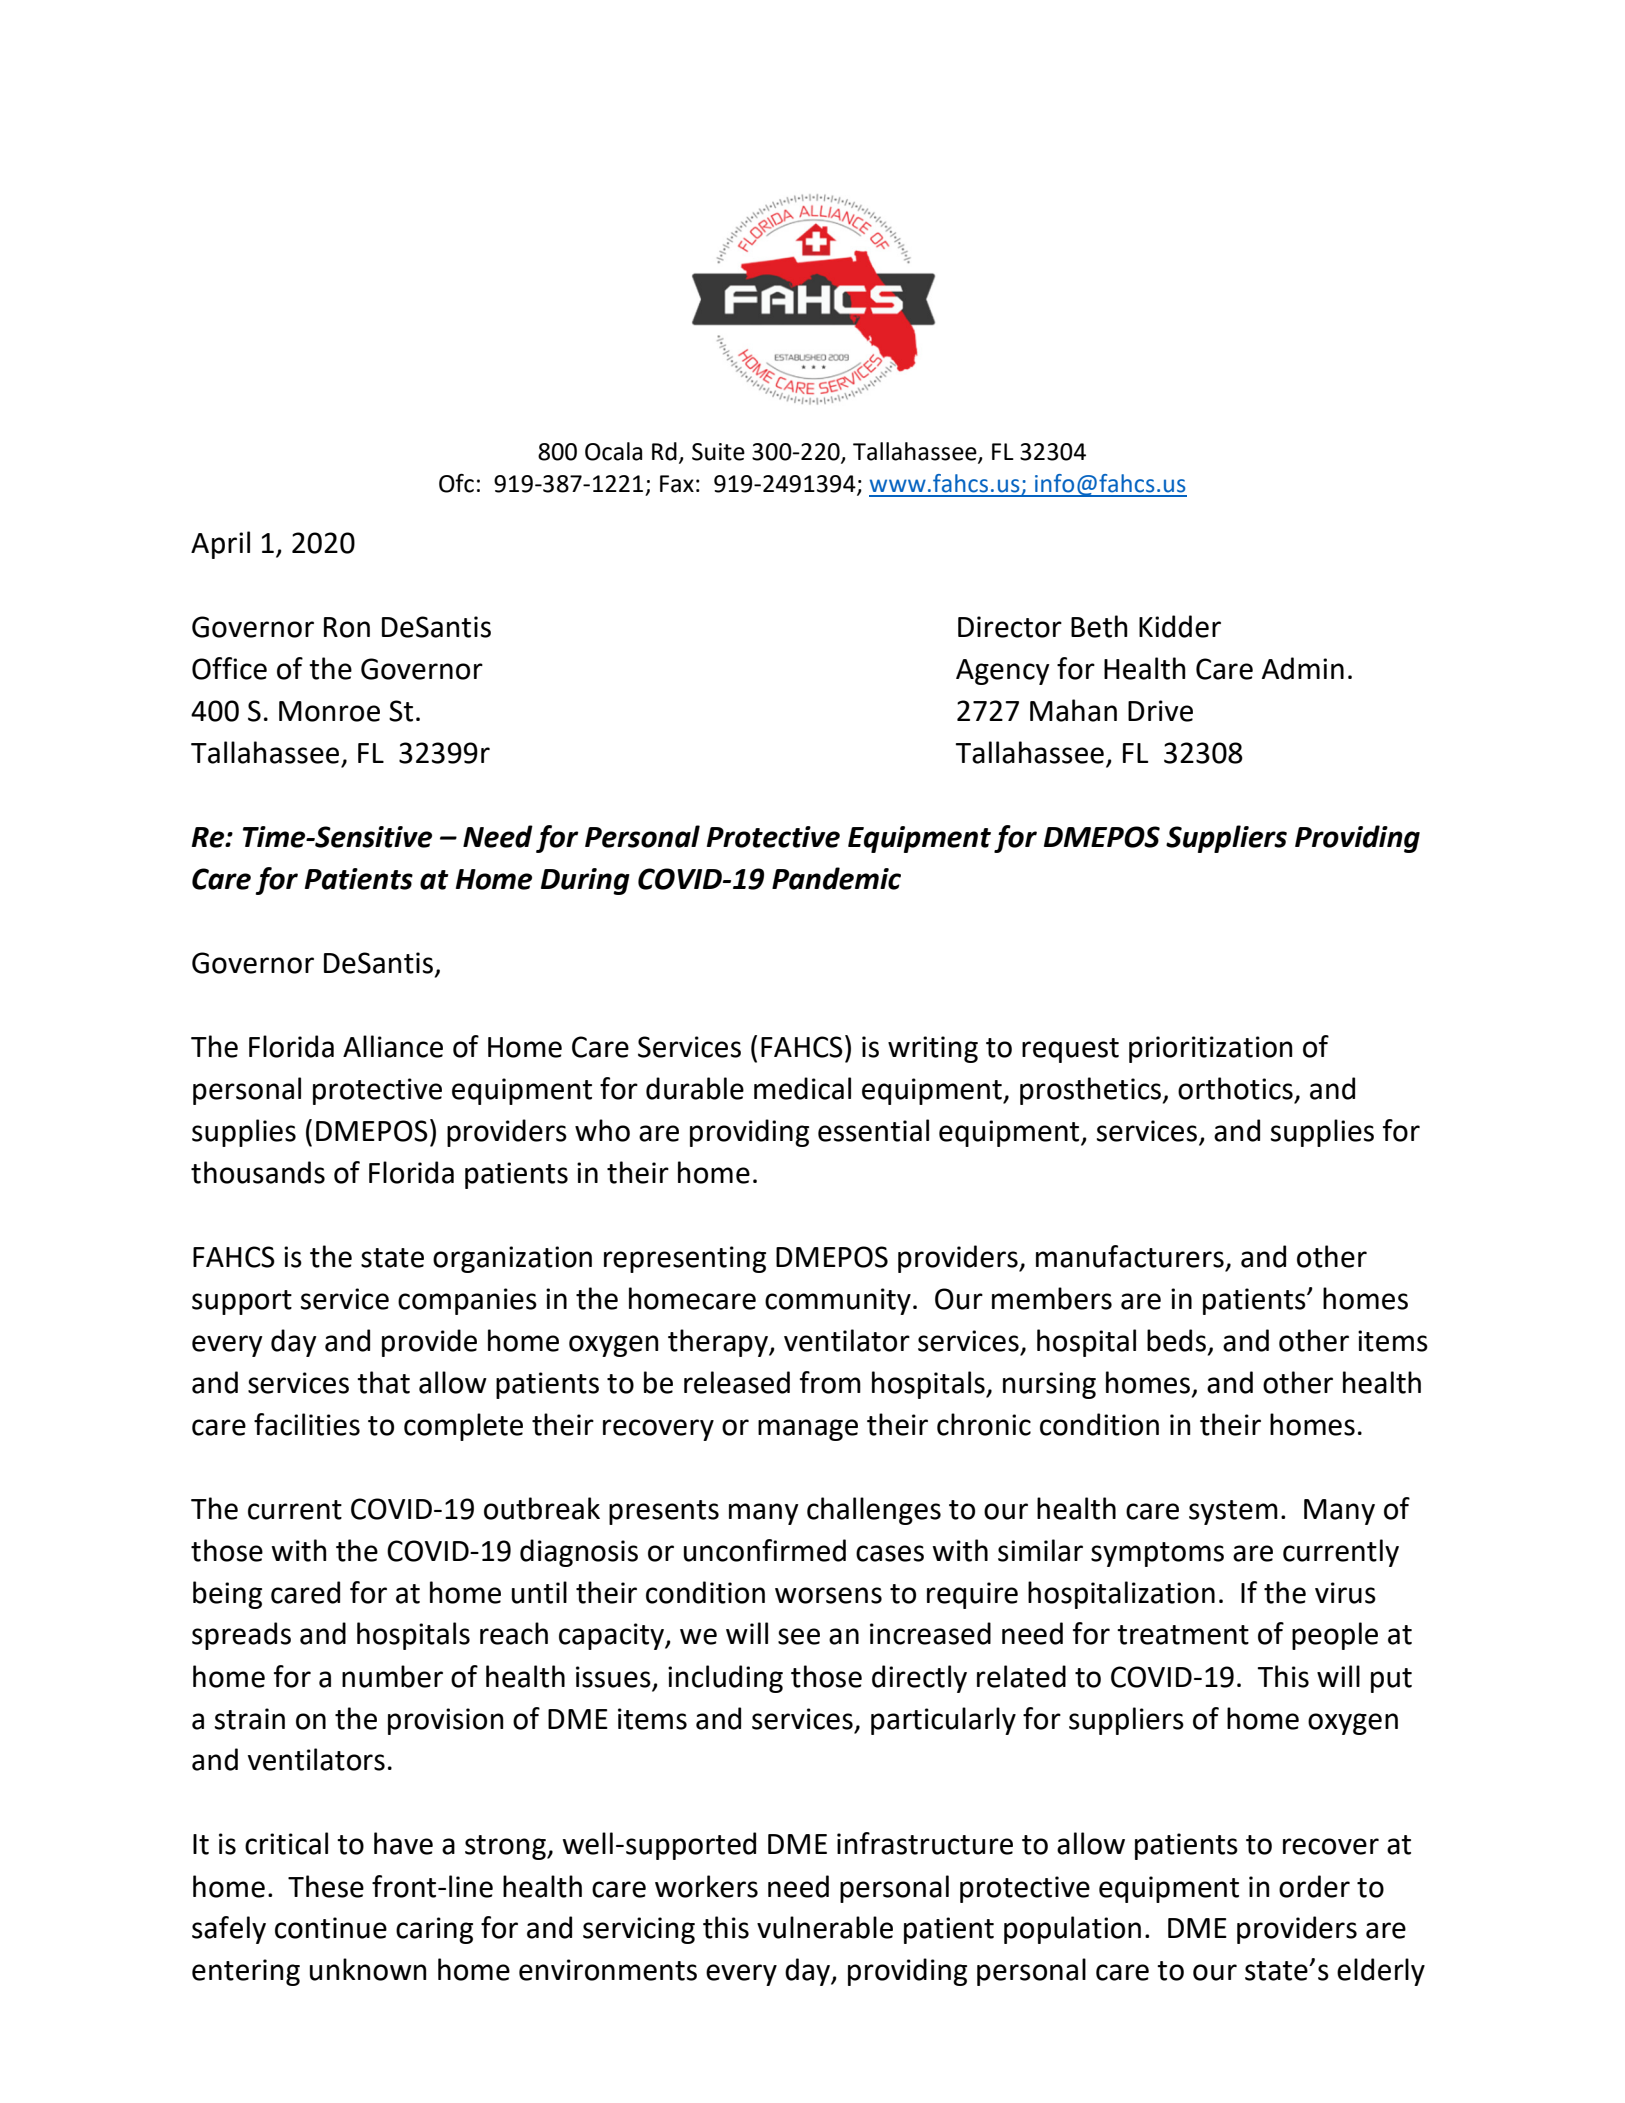 The height and width of the page is (2103, 1625). Describe the element at coordinates (307, 1424) in the page. I see `facilities` at that location.
